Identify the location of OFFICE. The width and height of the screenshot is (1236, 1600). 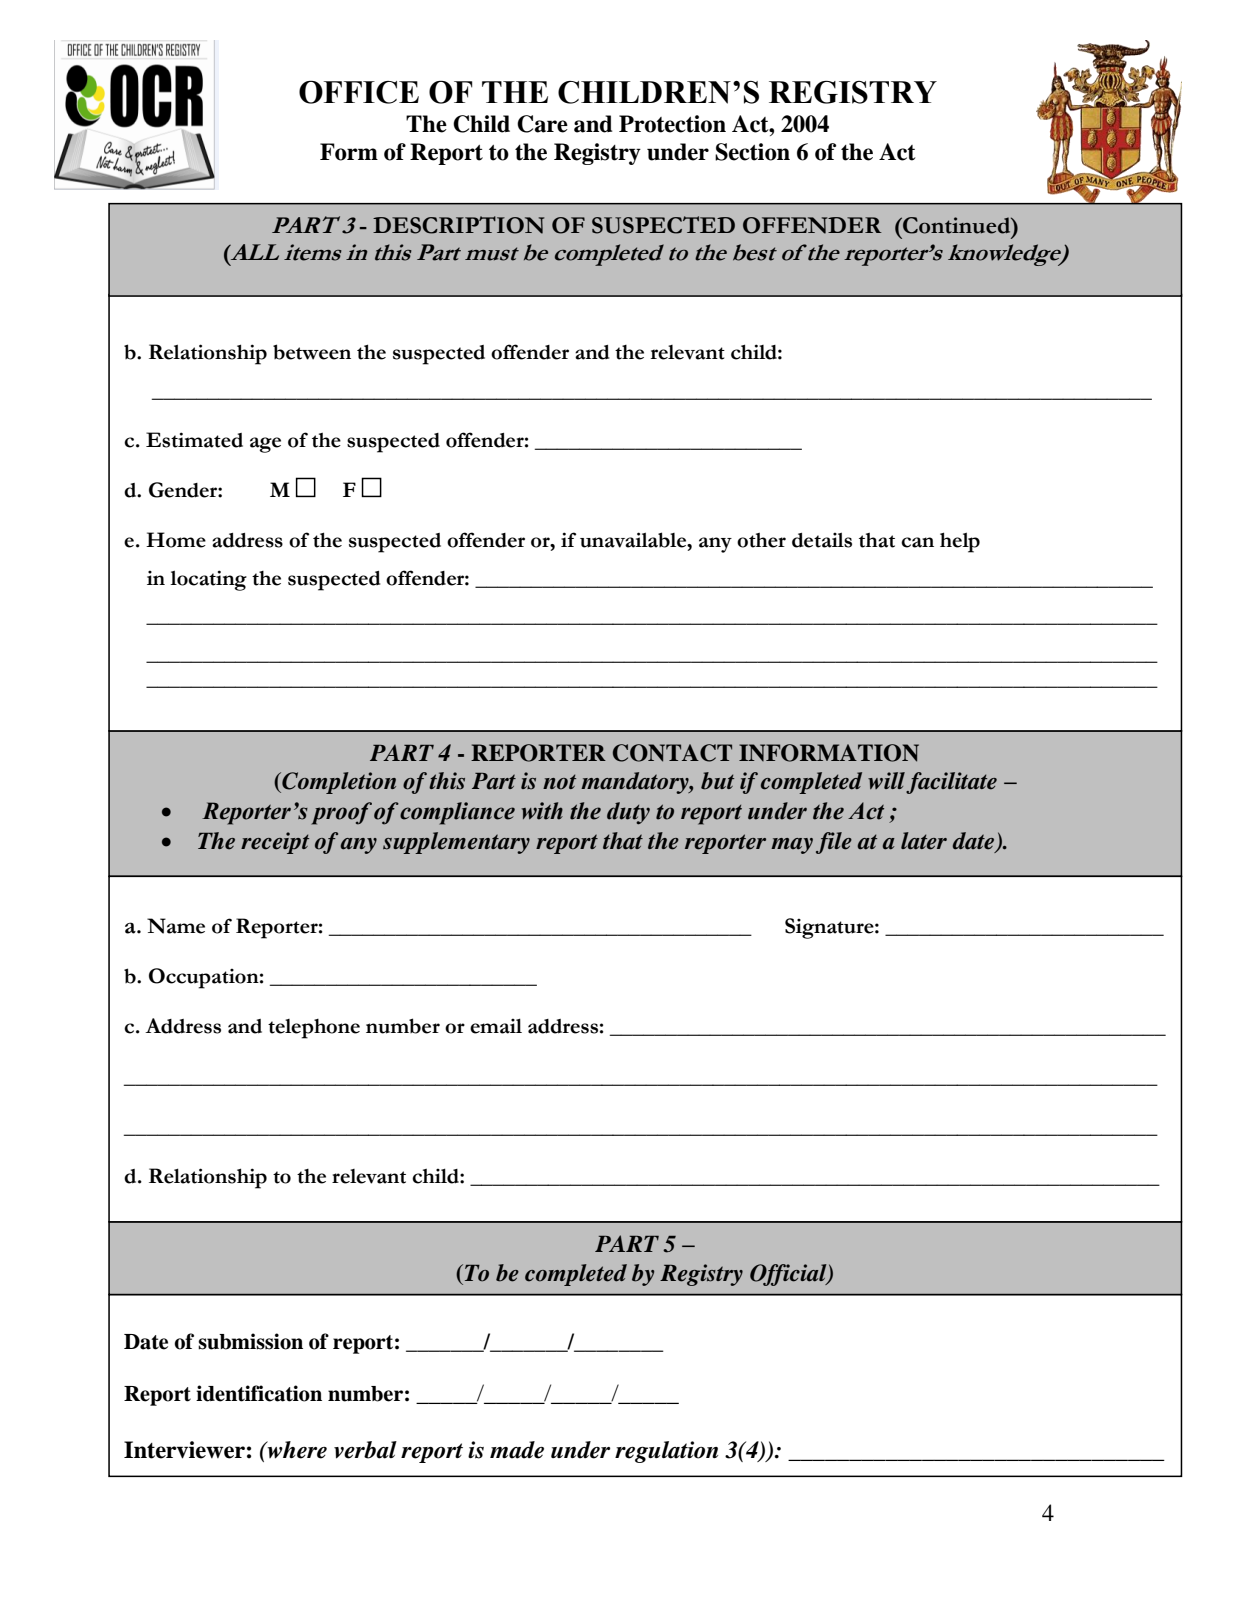
(359, 92).
